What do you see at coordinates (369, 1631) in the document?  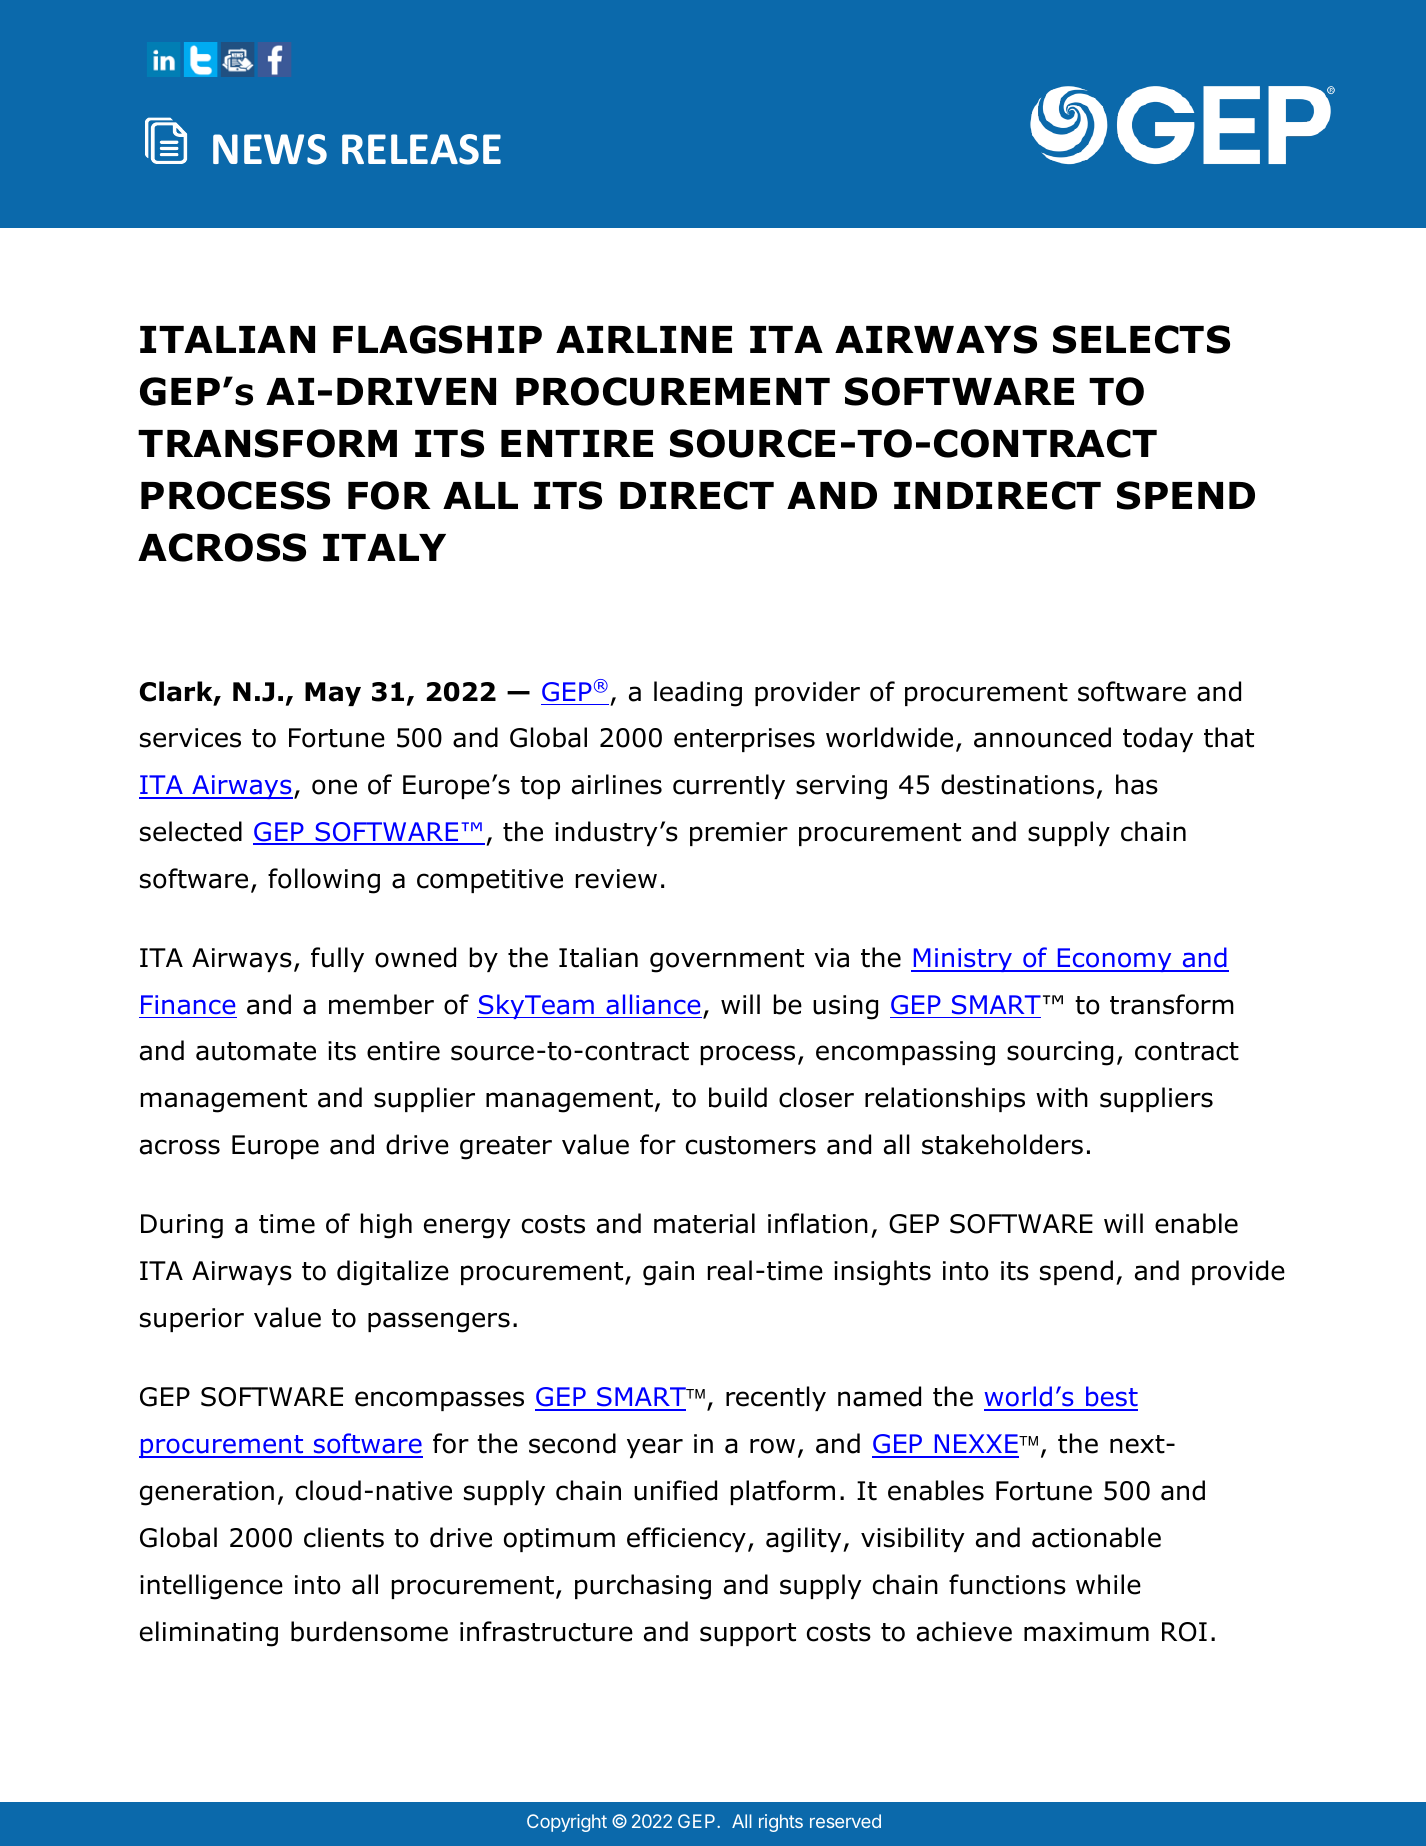 I see `burdensome` at bounding box center [369, 1631].
